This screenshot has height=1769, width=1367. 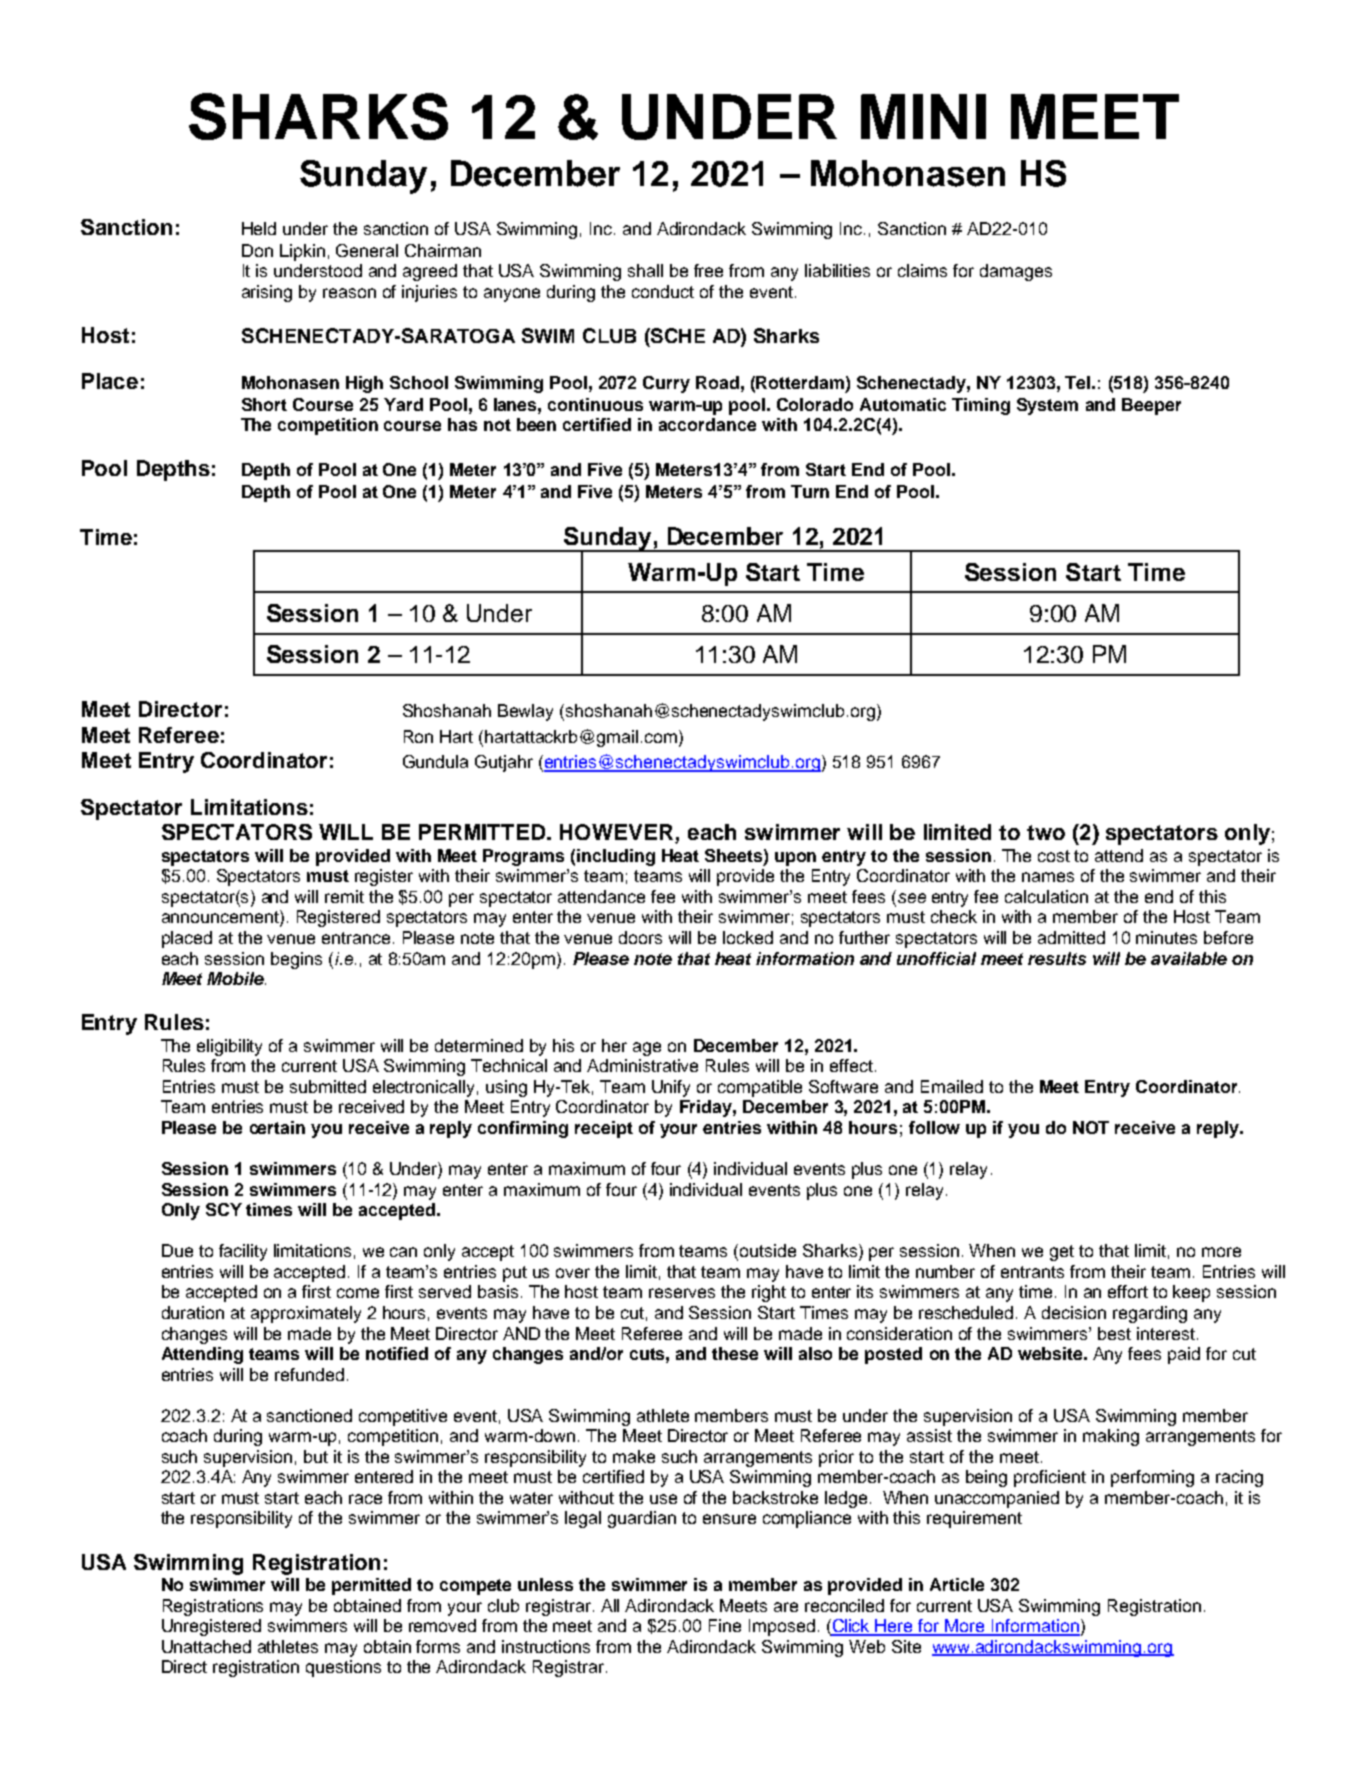 I want to click on Article, so click(x=957, y=1584).
